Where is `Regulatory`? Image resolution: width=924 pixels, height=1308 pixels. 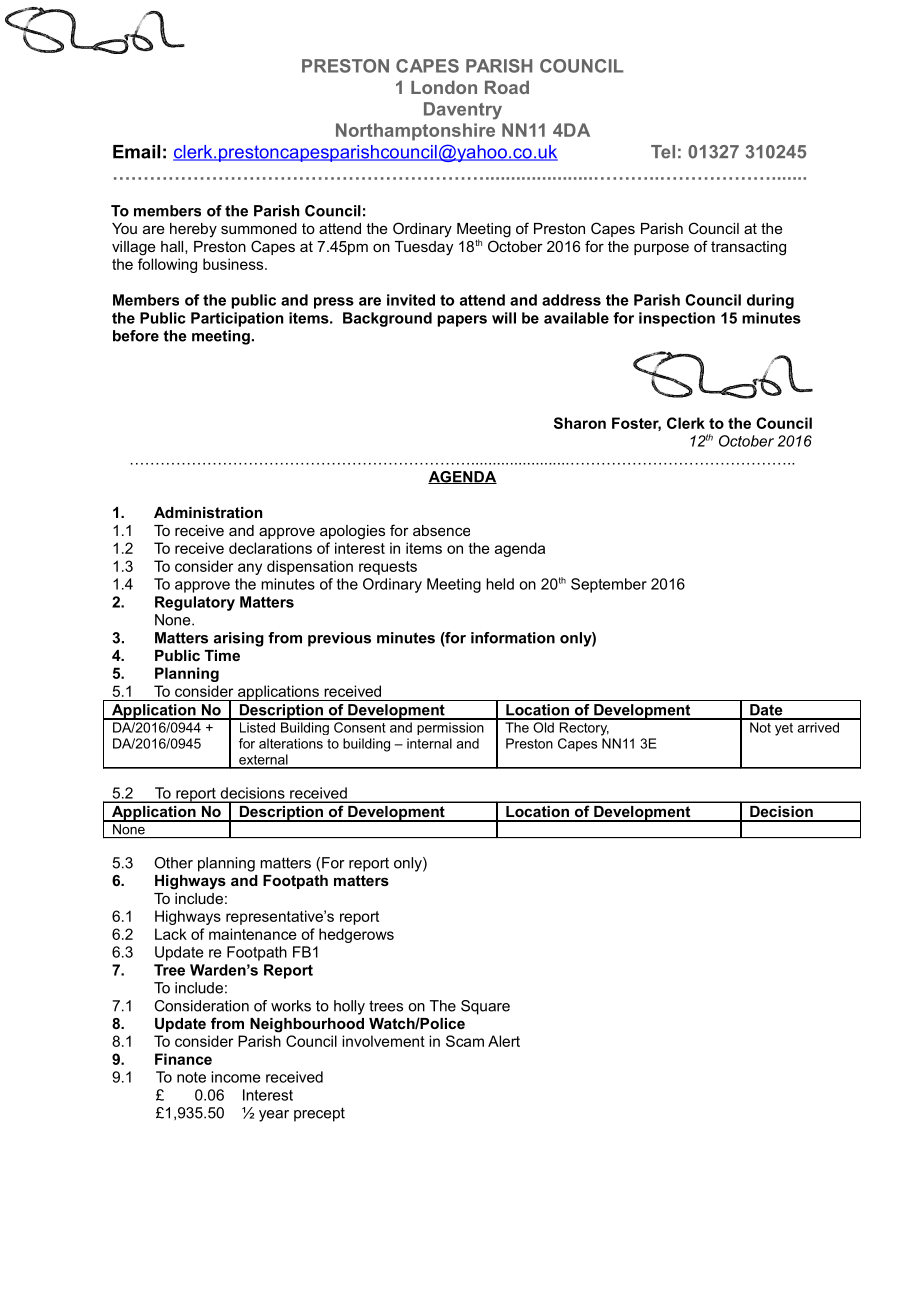
Regulatory is located at coordinates (195, 603).
